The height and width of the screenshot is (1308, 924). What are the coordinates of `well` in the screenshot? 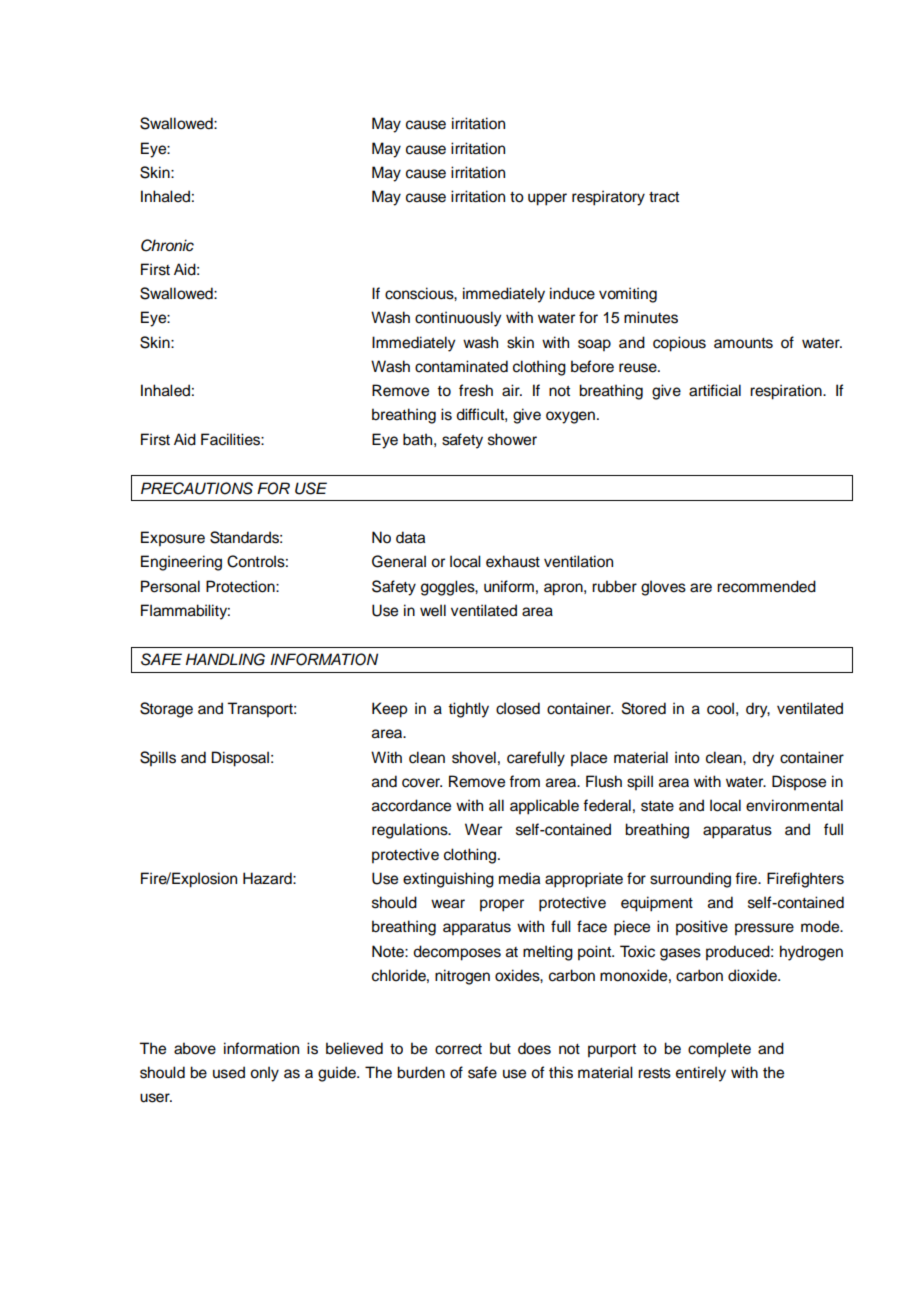 It's located at (433, 610).
